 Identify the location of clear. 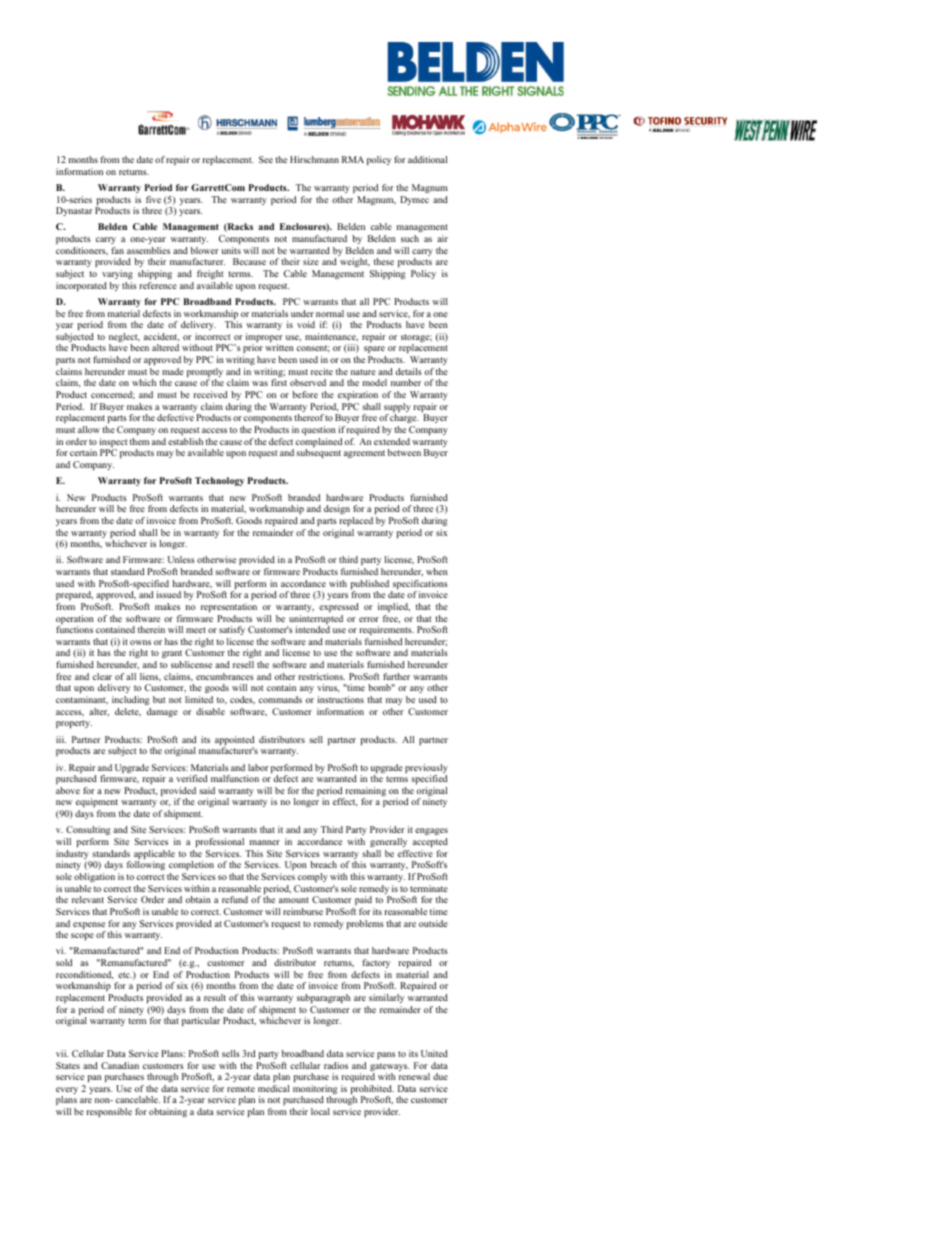
(102, 676).
